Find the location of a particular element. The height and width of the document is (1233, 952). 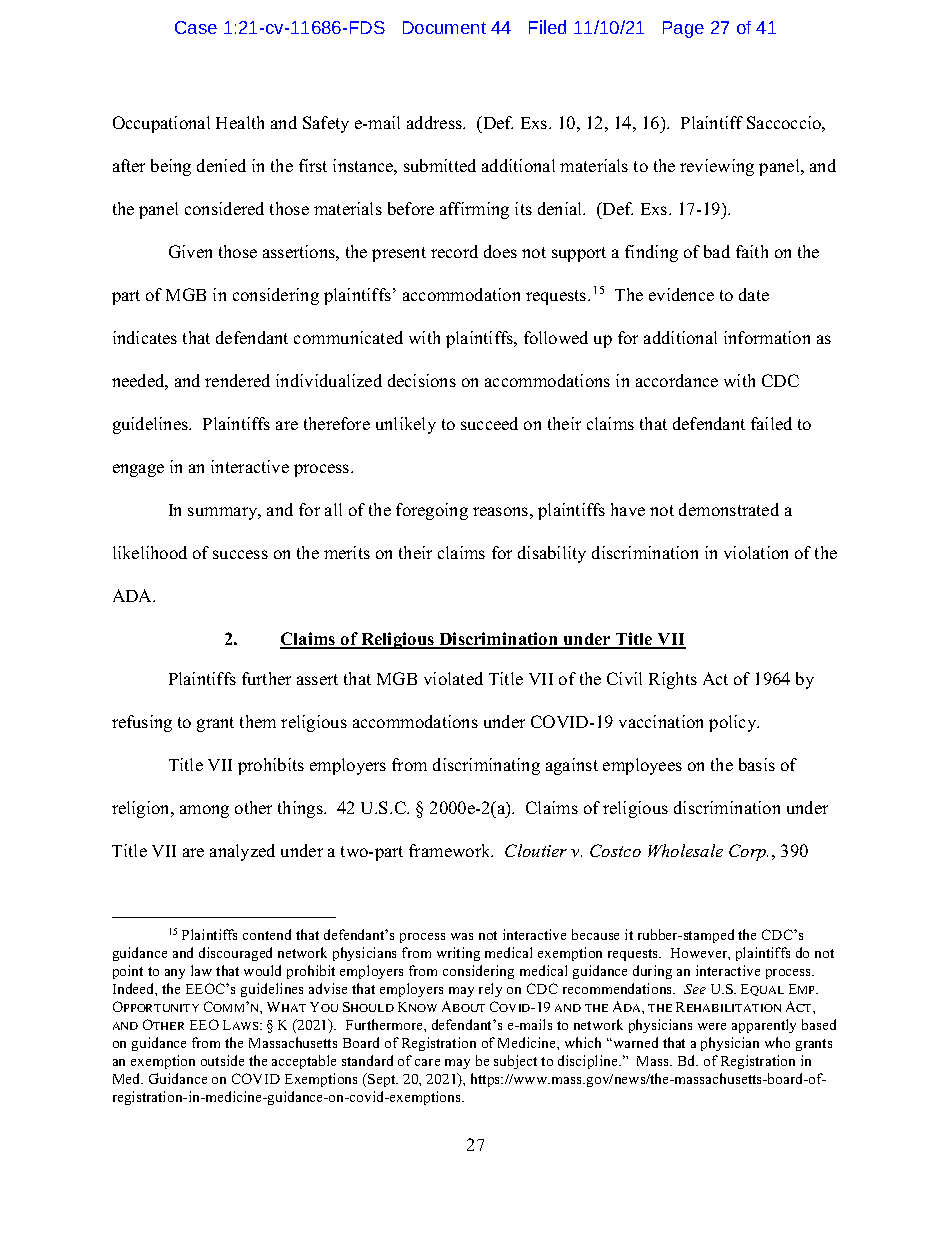

succeed is located at coordinates (489, 423).
